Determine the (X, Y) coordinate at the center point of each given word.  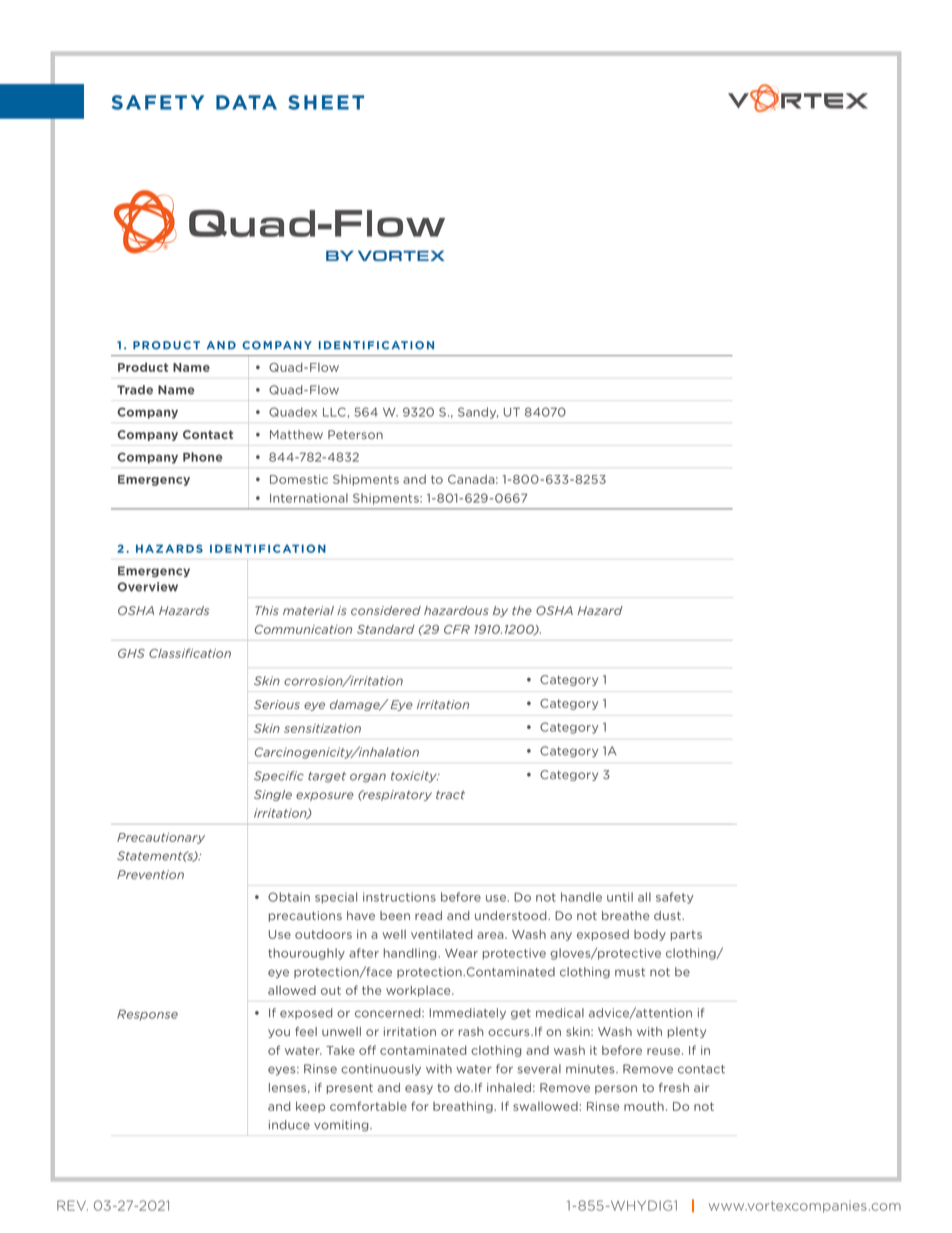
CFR (457, 629)
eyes (283, 1071)
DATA (246, 102)
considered (386, 610)
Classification (190, 653)
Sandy (478, 413)
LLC (334, 412)
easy (419, 1089)
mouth (644, 1106)
